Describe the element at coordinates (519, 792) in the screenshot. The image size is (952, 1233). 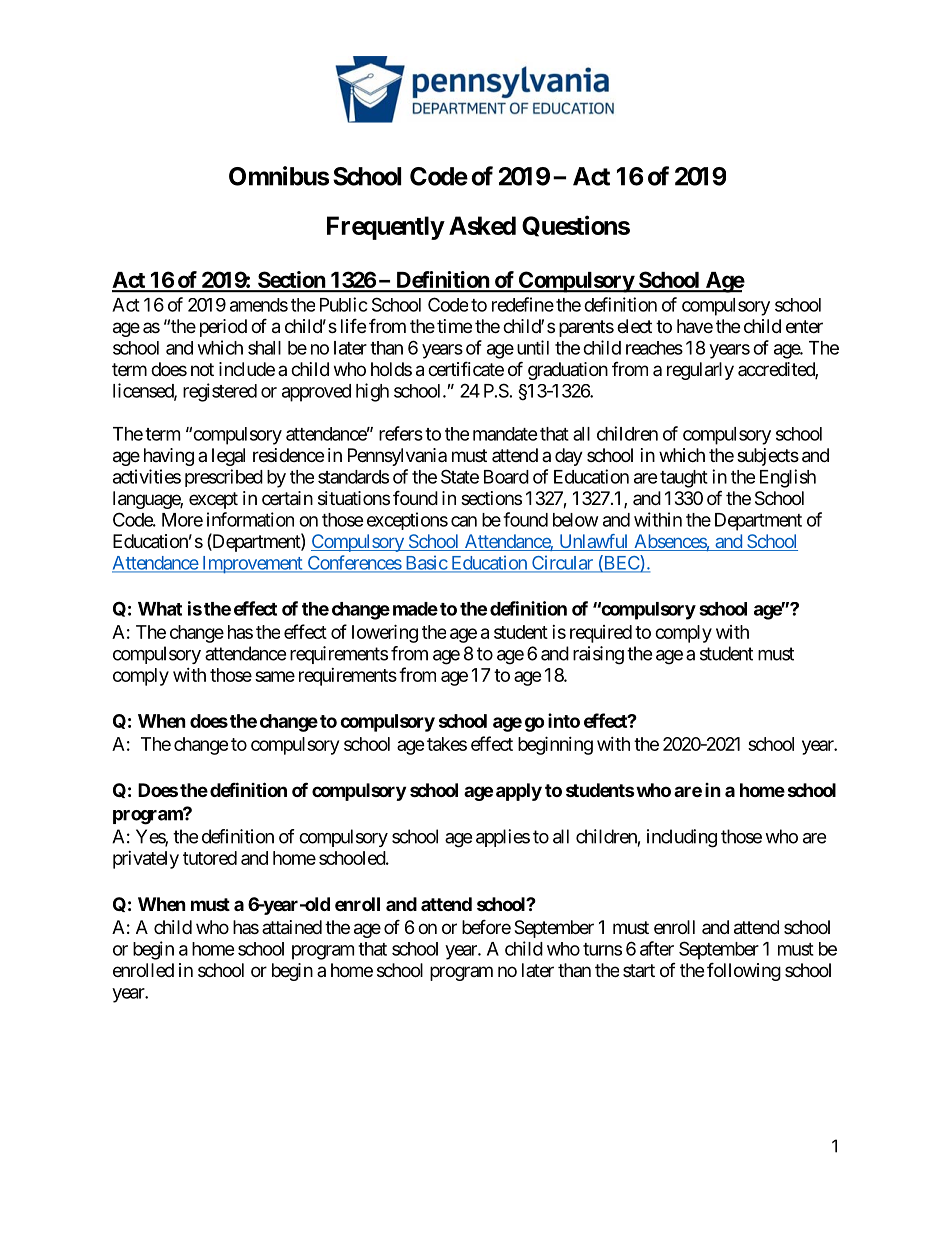
I see `apply` at that location.
